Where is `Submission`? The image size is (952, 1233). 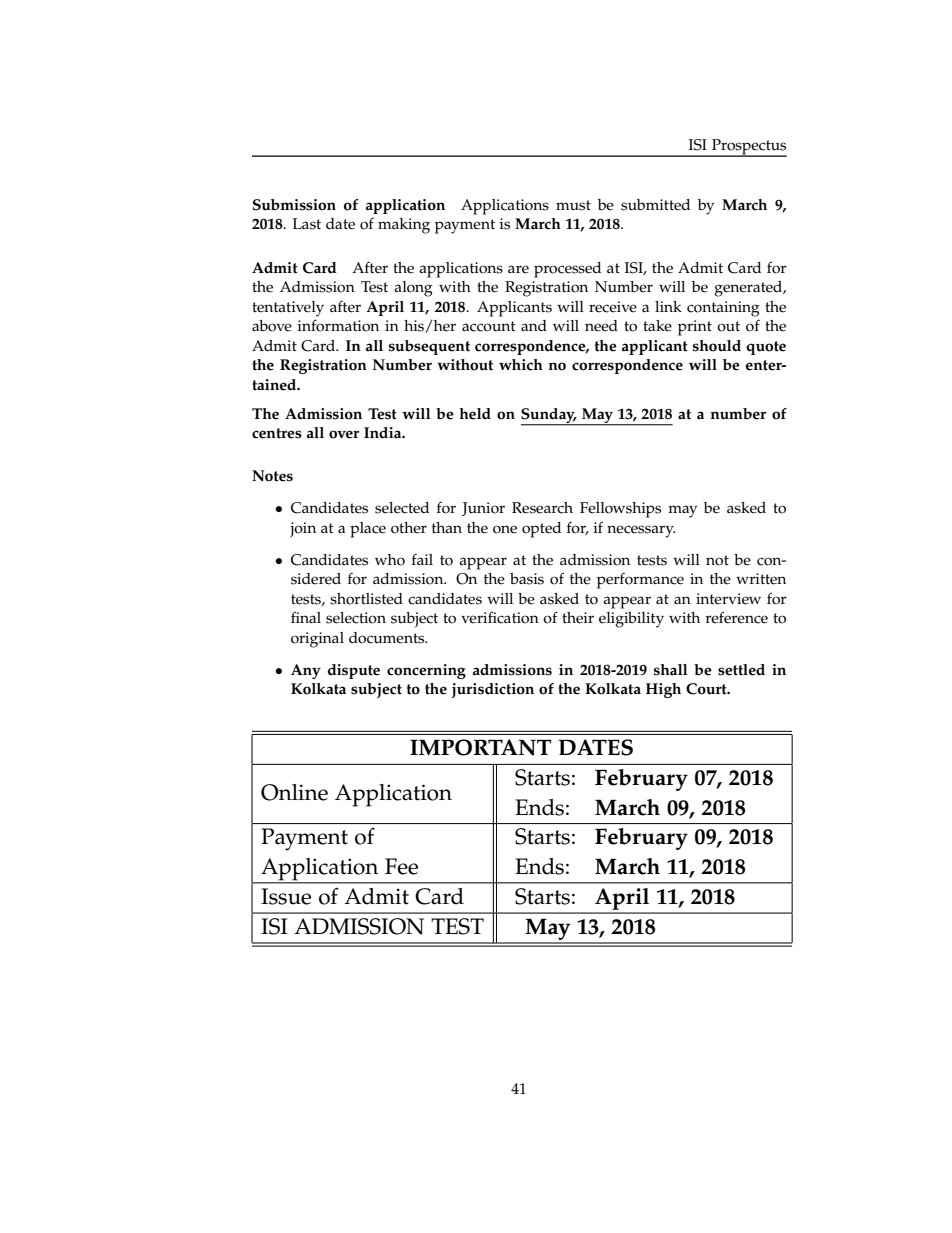
Submission is located at coordinates (294, 205).
